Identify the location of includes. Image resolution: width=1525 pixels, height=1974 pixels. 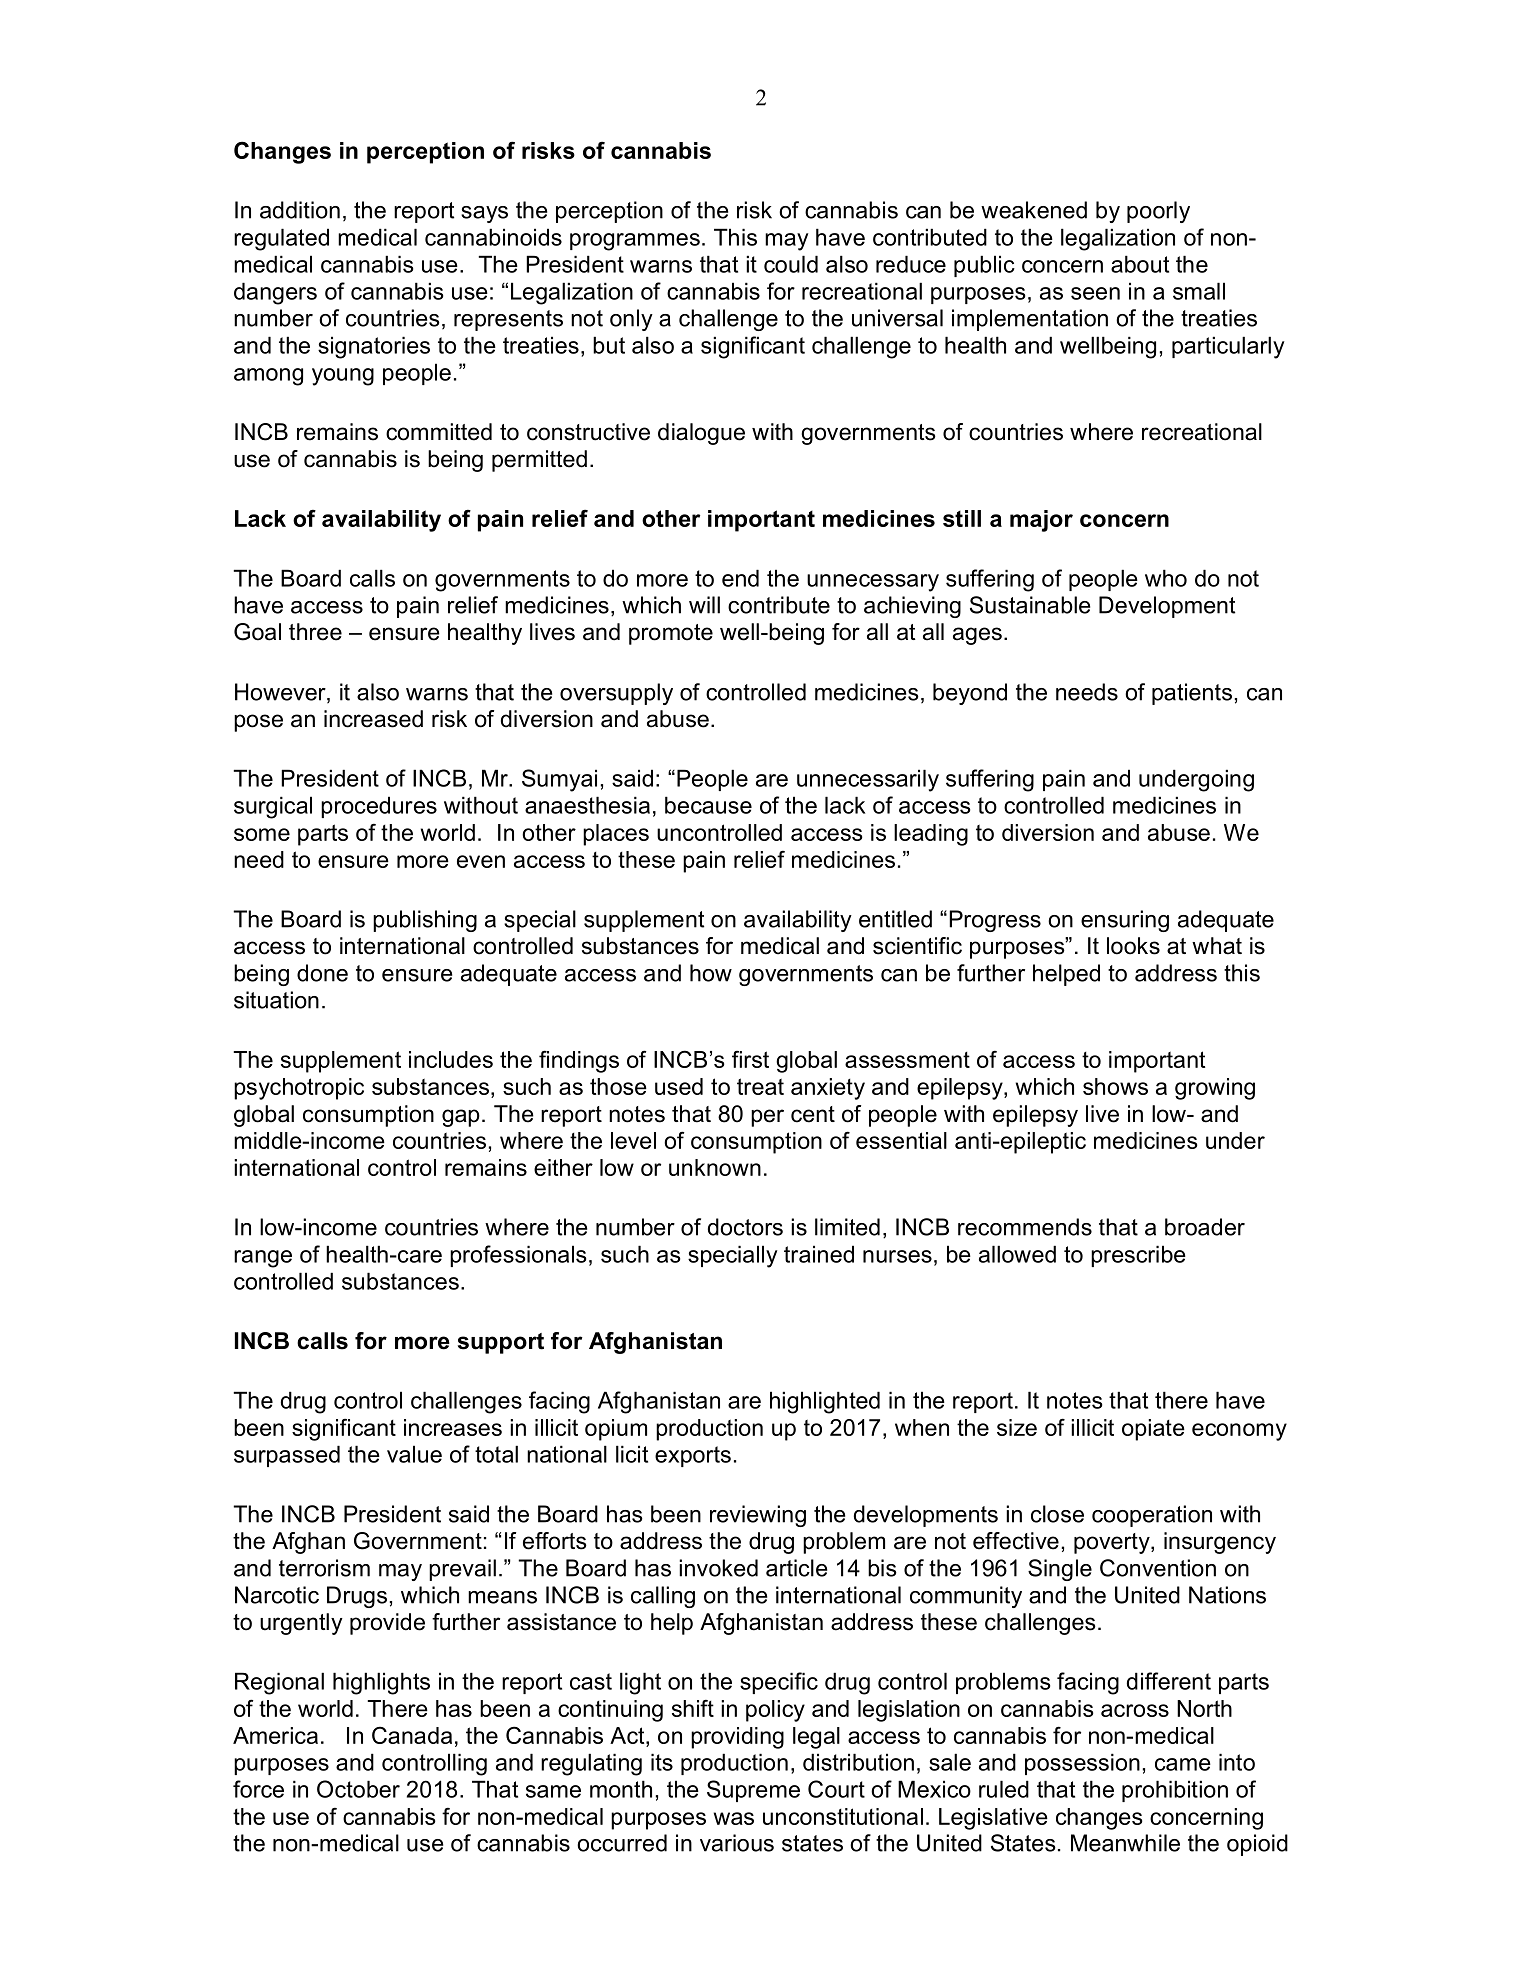
(451, 1059).
